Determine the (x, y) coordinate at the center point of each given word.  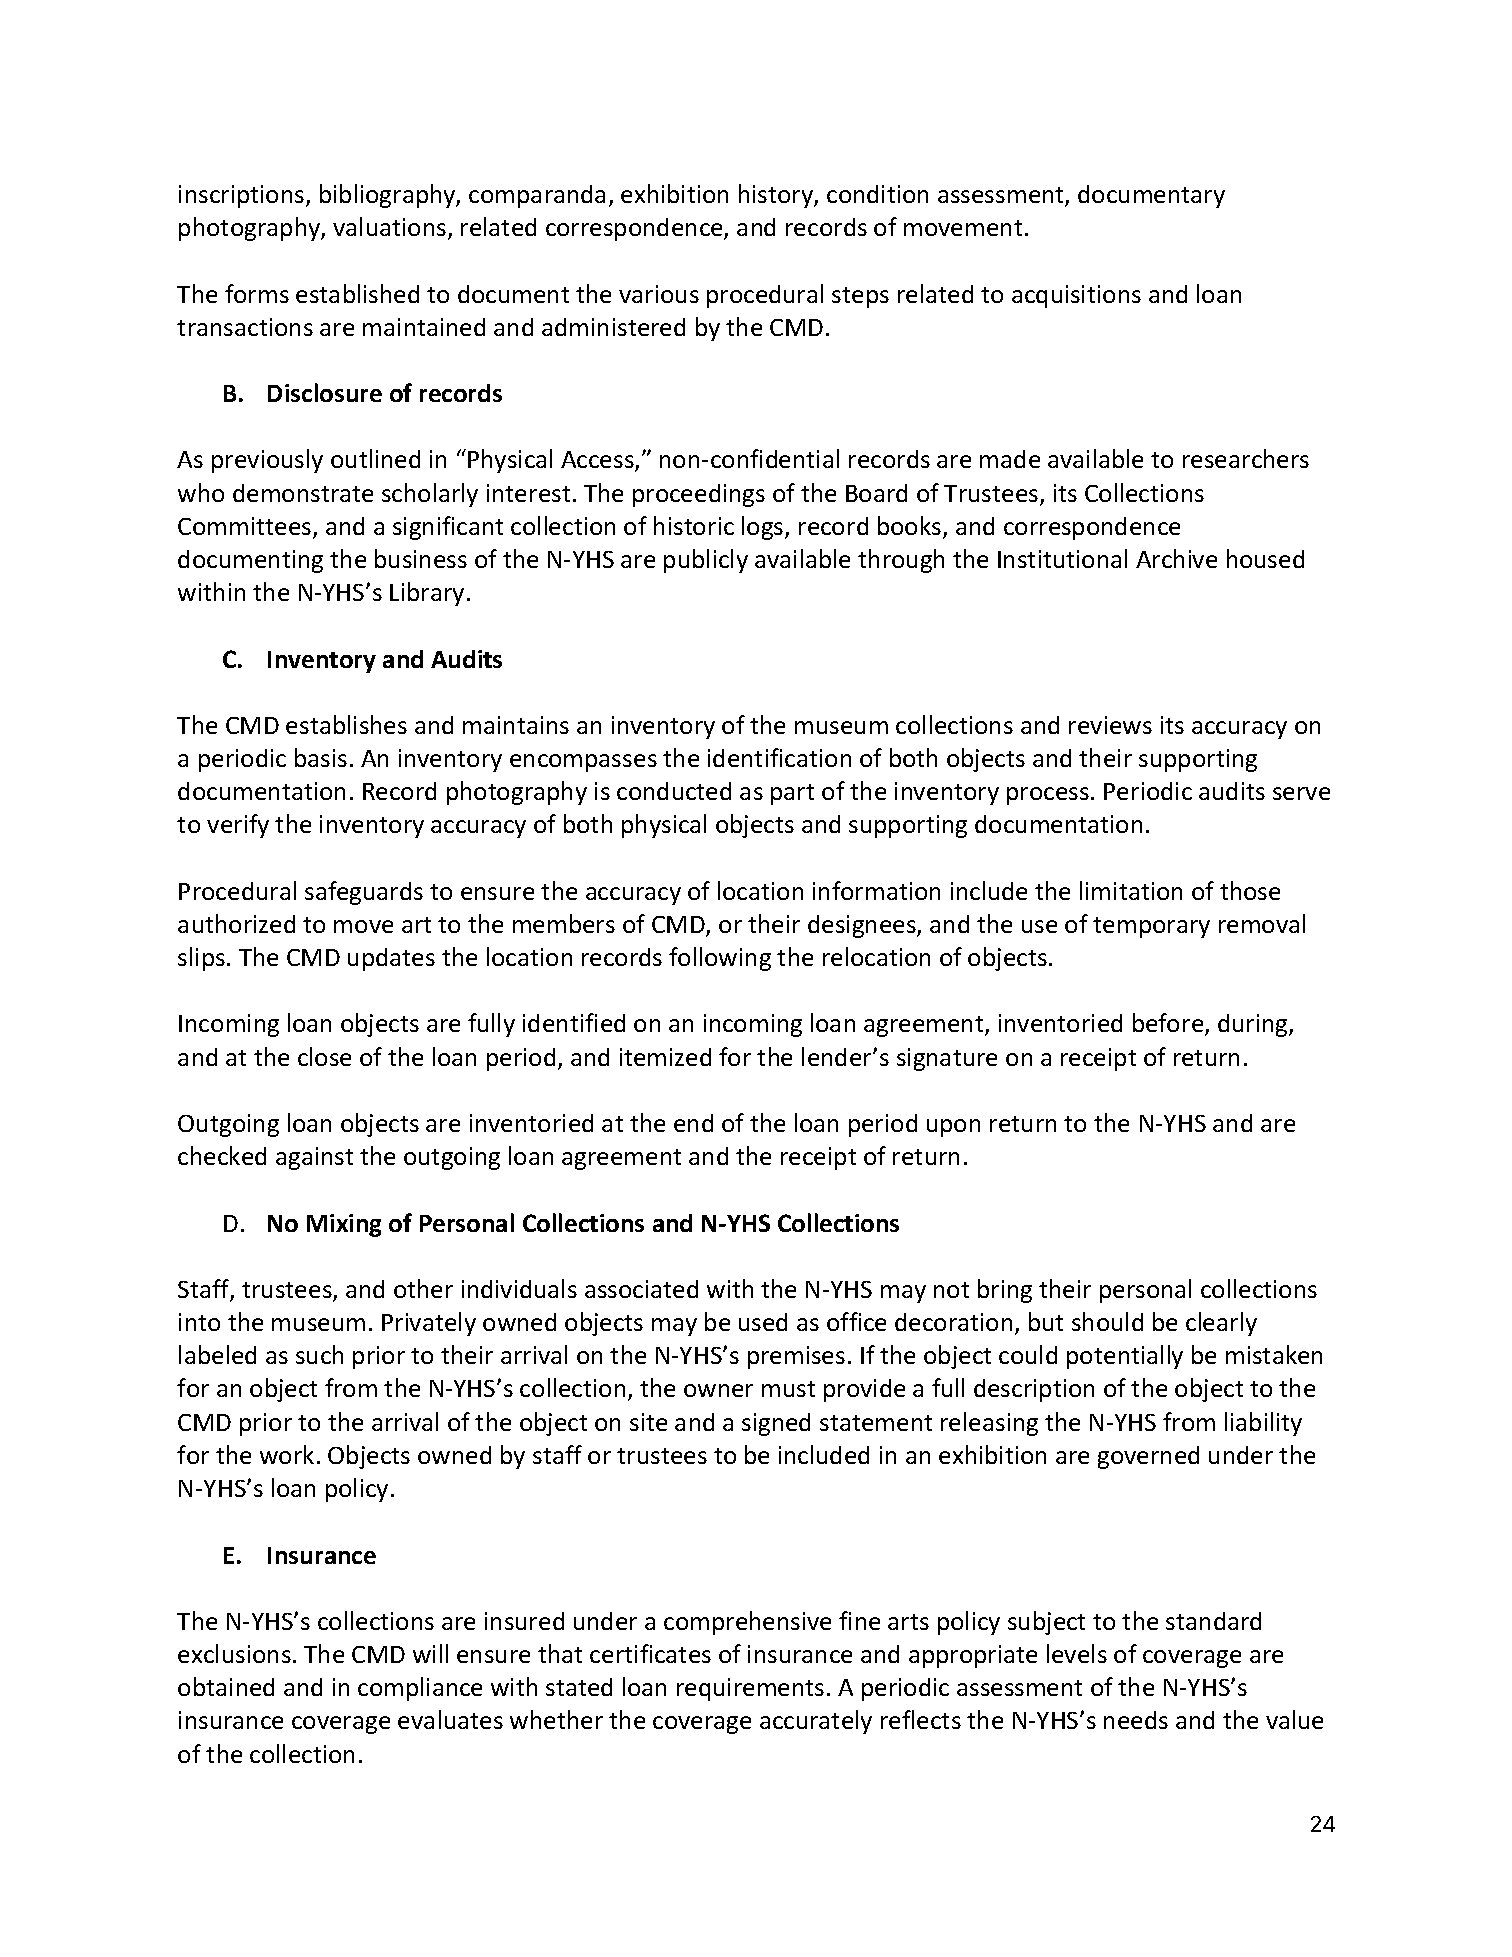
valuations (389, 226)
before (1169, 1024)
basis (321, 757)
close (324, 1056)
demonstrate (303, 493)
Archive (1176, 558)
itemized (665, 1057)
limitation (1131, 890)
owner (718, 1390)
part (792, 794)
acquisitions (1076, 296)
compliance (420, 1689)
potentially (1125, 1357)
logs (764, 528)
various (659, 294)
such (319, 1354)
